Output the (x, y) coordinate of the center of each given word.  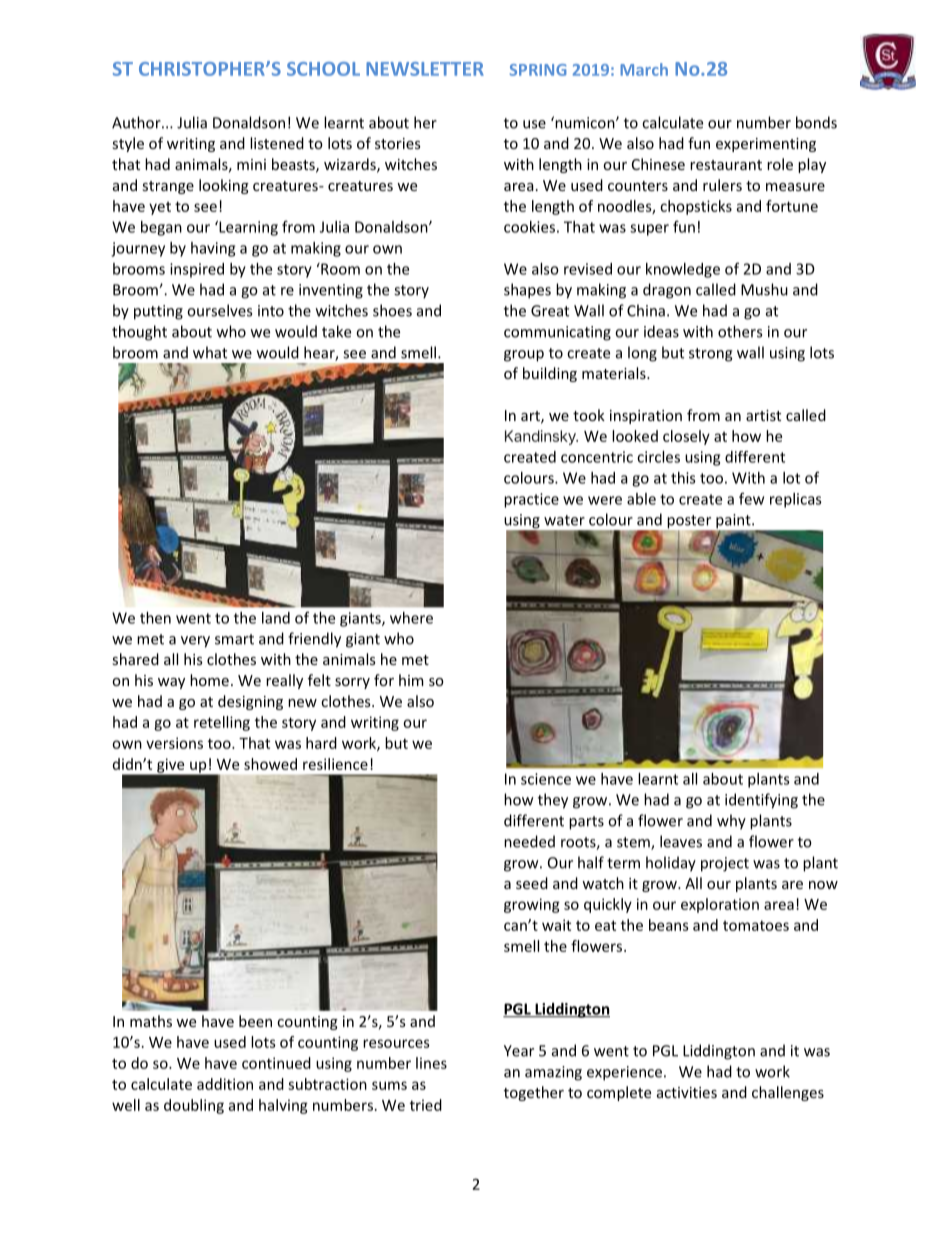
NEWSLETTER (425, 69)
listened (277, 143)
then (155, 618)
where (411, 618)
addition (225, 1084)
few (751, 498)
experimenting (766, 145)
